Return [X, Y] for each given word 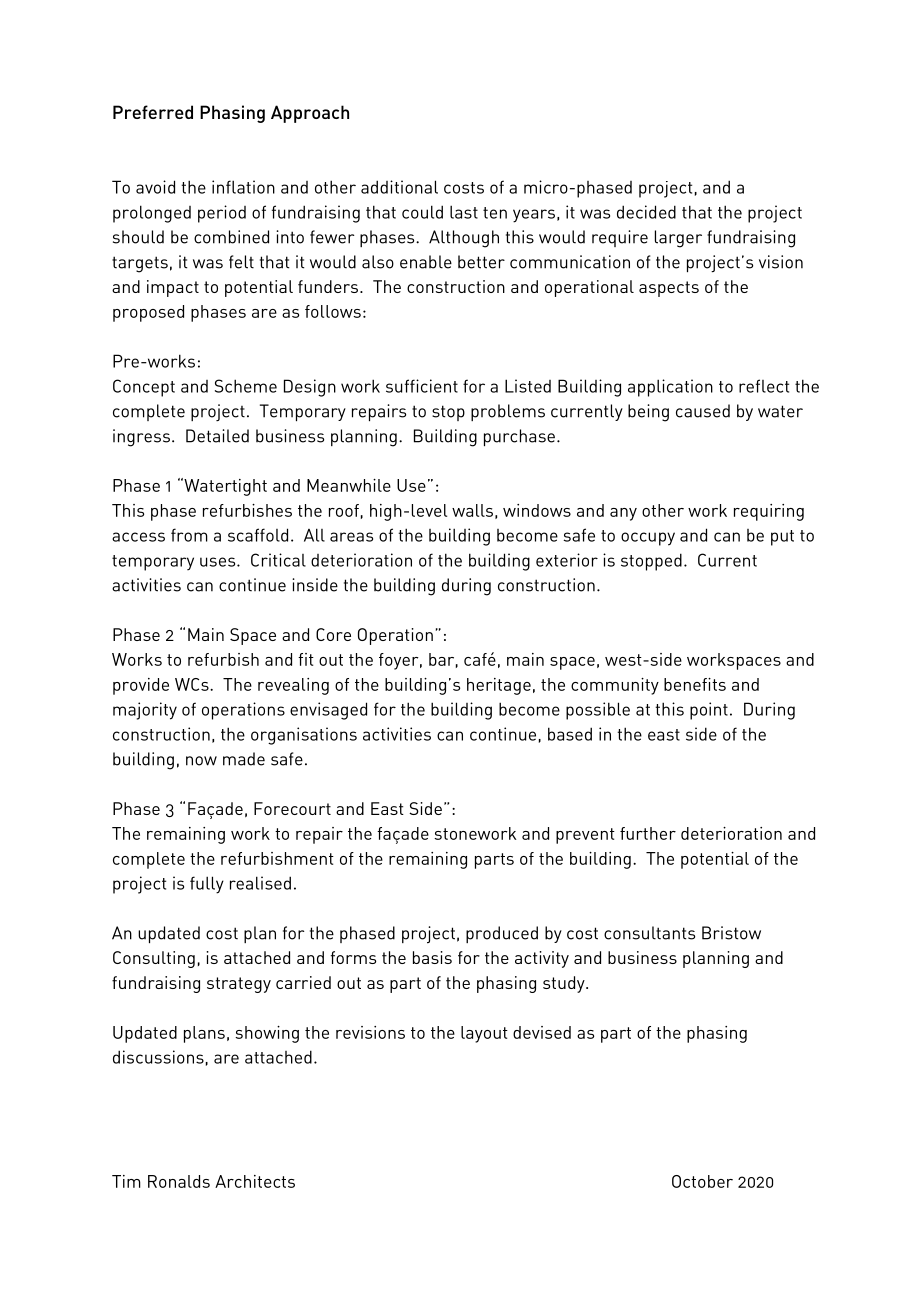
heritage [499, 686]
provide [141, 686]
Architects [255, 1181]
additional [399, 187]
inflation [243, 187]
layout [484, 1034]
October [702, 1181]
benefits [695, 684]
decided [646, 212]
